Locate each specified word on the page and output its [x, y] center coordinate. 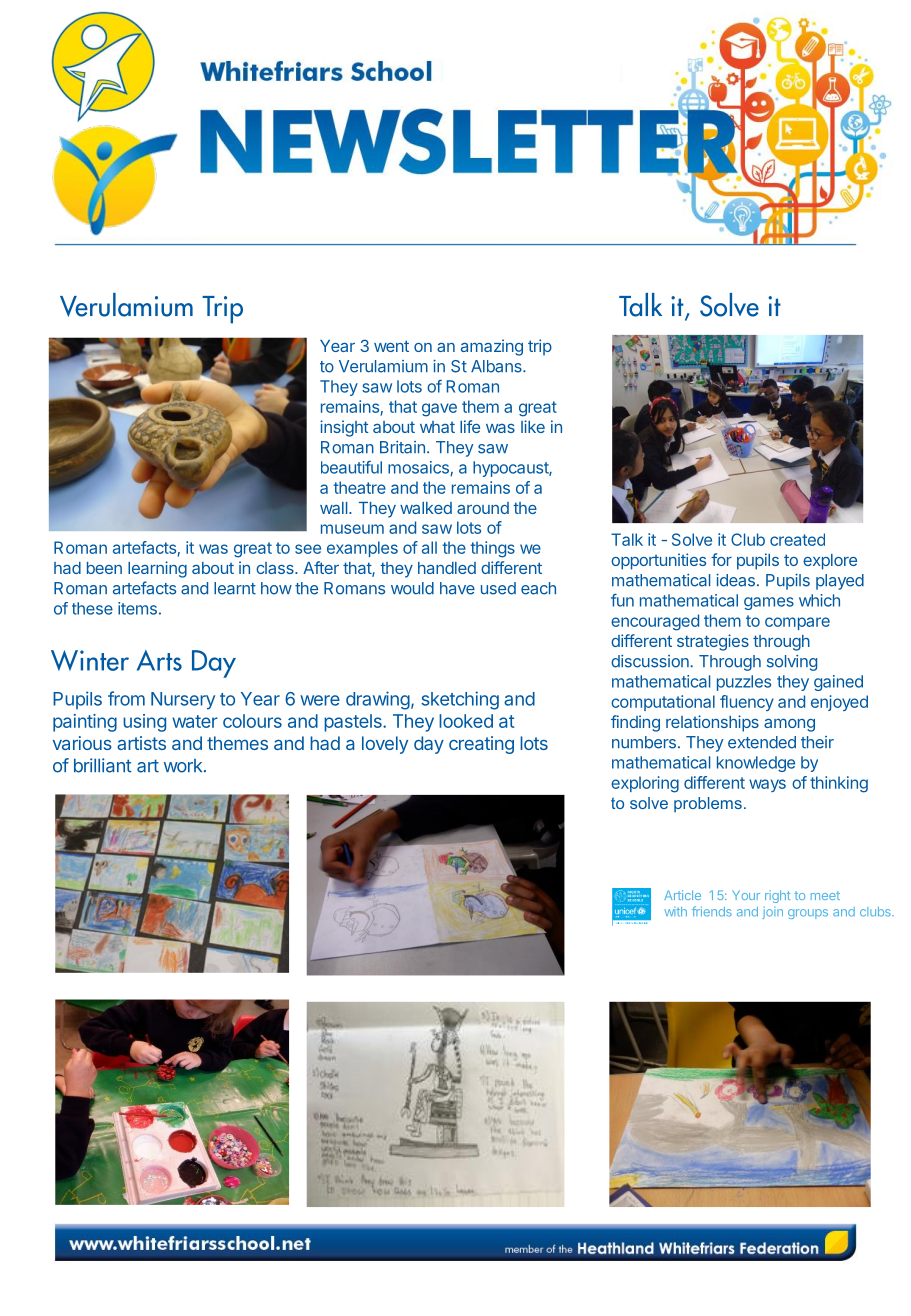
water [195, 721]
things [492, 549]
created [797, 539]
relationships [712, 723]
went [391, 346]
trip [540, 347]
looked [466, 721]
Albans [497, 366]
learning [157, 569]
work [184, 766]
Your [746, 895]
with [675, 912]
